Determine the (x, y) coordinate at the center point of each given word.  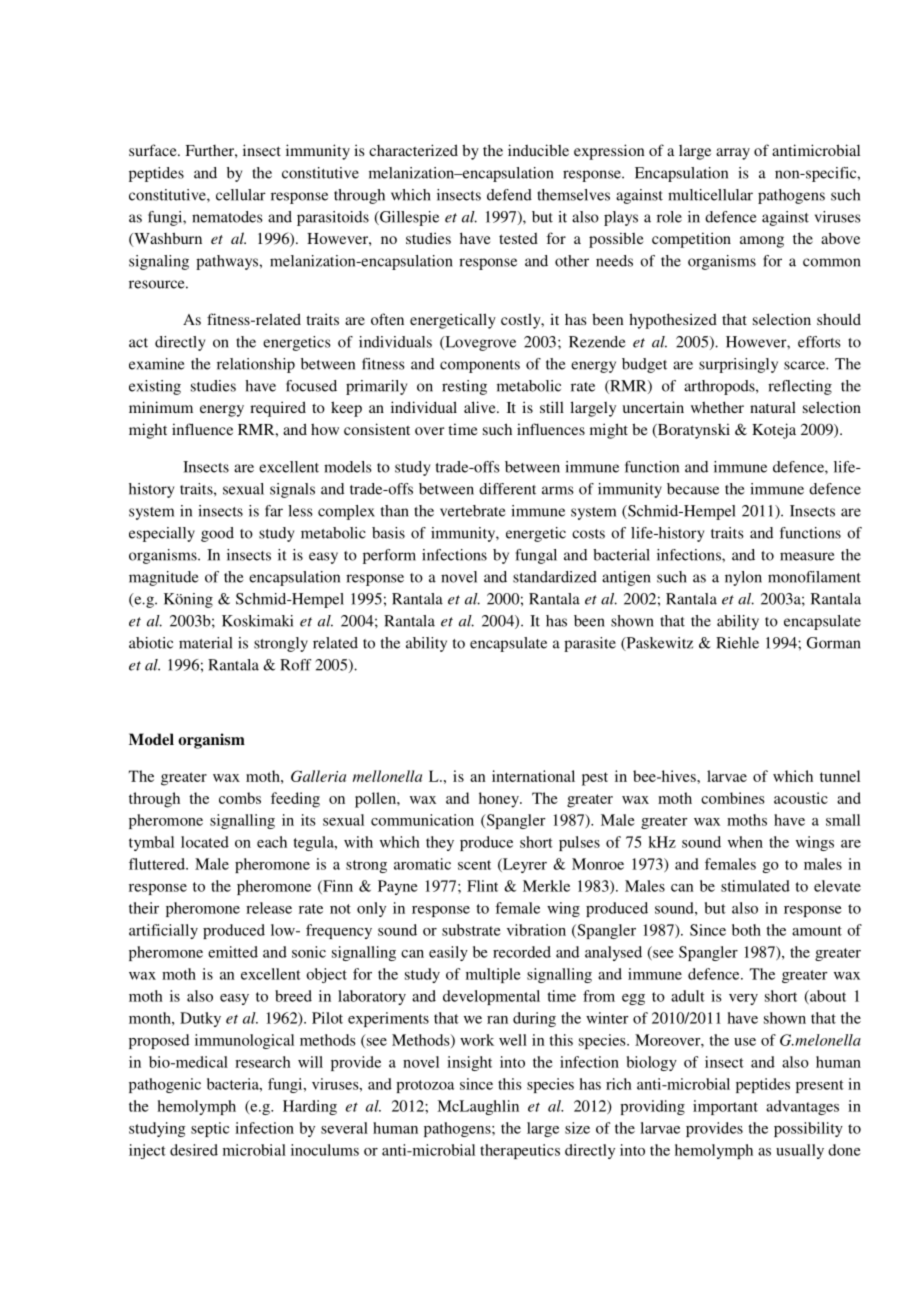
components (480, 366)
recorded (522, 952)
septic (210, 1129)
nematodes (227, 217)
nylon (743, 578)
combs (240, 798)
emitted (233, 952)
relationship (256, 365)
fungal (536, 556)
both (746, 930)
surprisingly (738, 365)
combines (733, 798)
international (533, 776)
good (217, 534)
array (733, 154)
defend (509, 195)
